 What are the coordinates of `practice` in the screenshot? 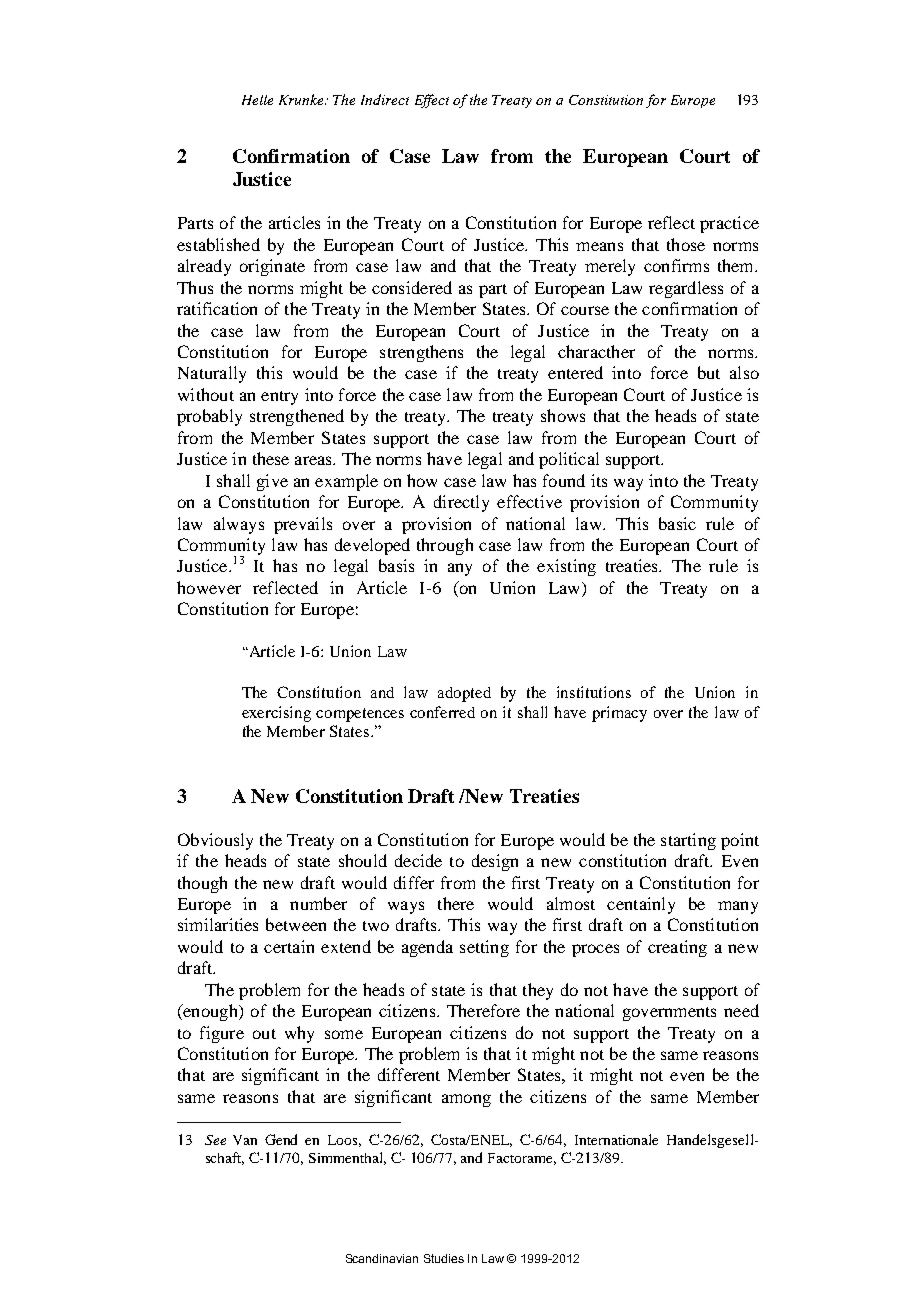 It's located at (729, 224).
